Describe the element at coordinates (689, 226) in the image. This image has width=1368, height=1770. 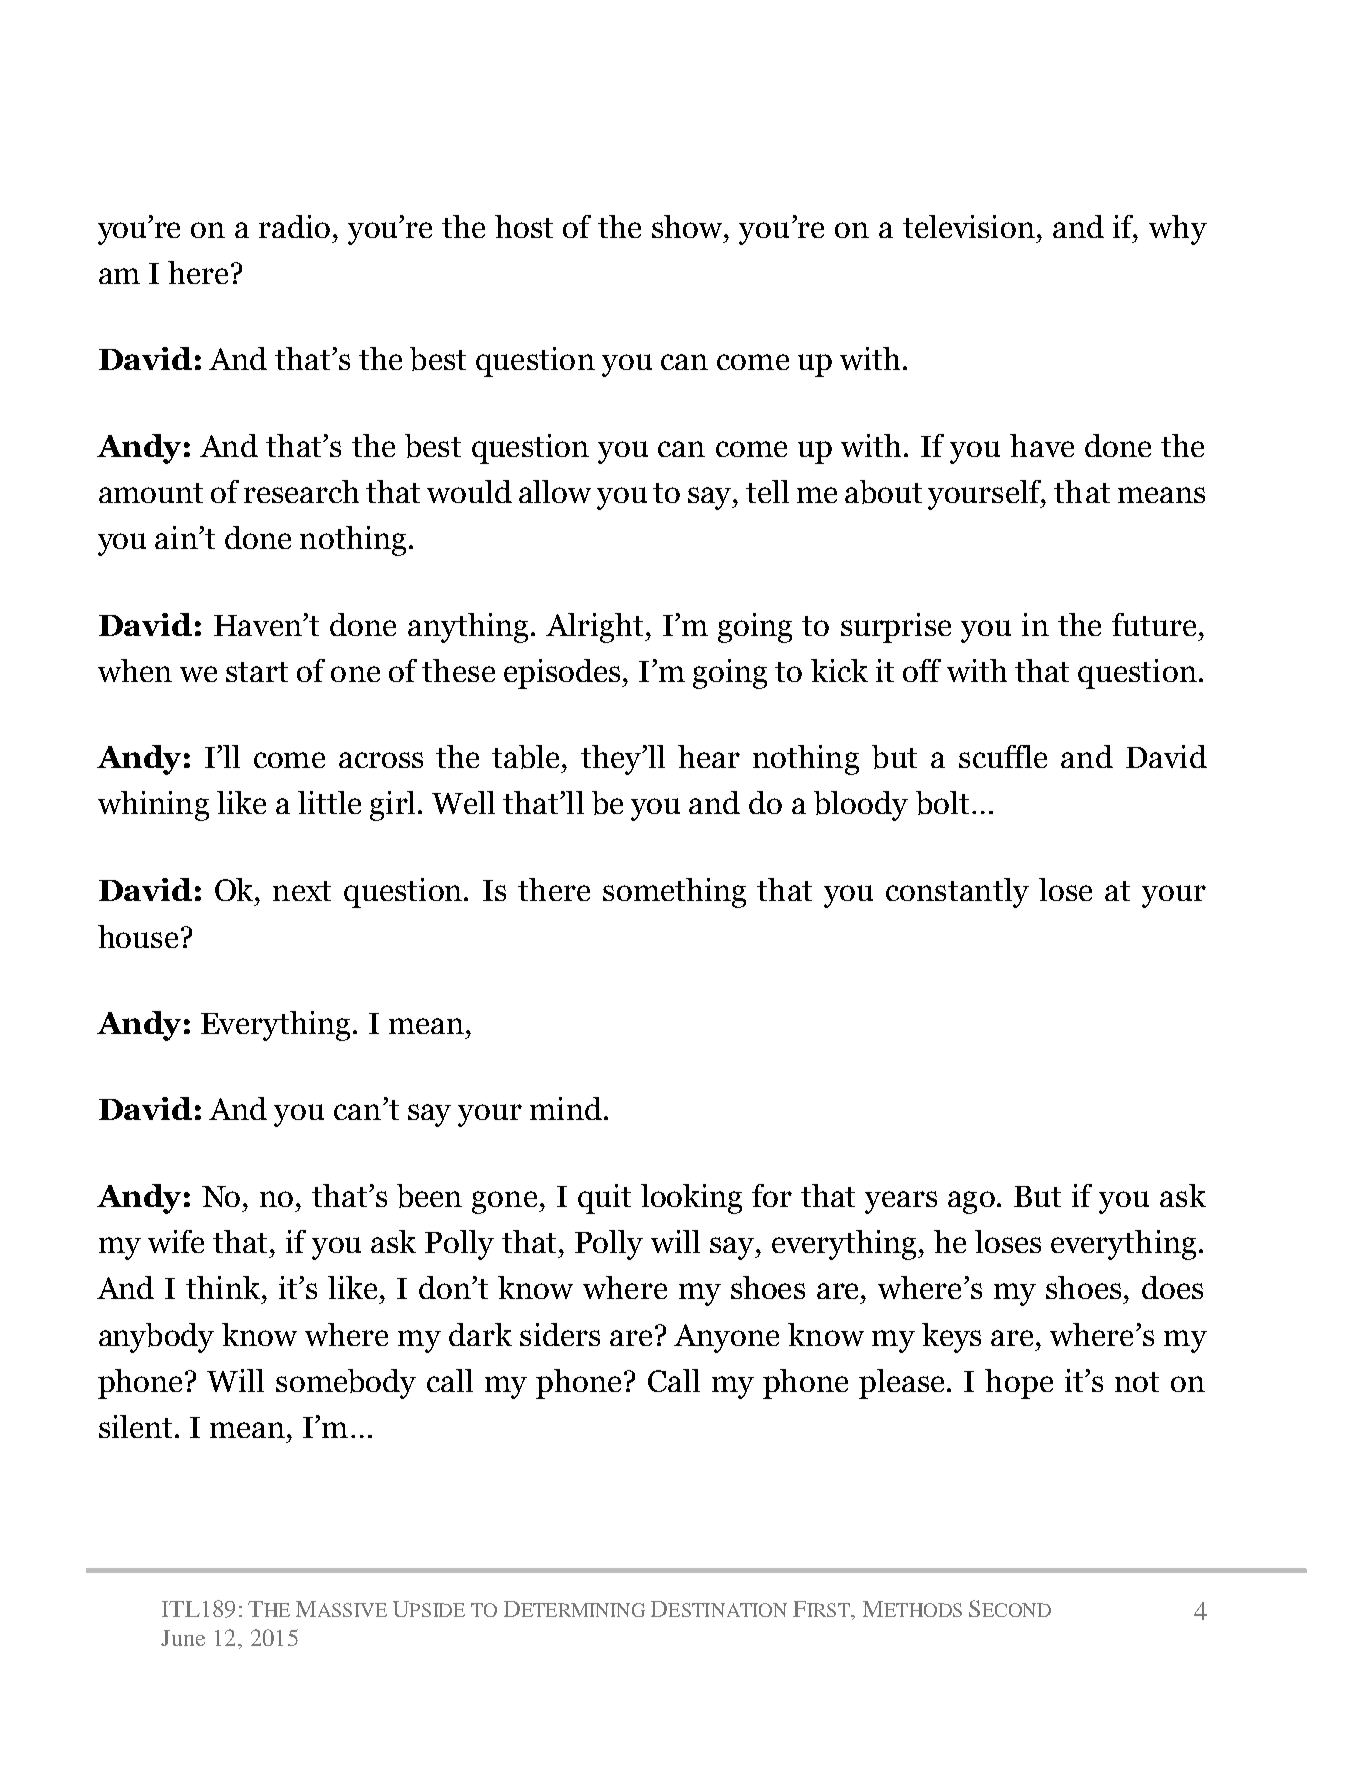
I see `show` at that location.
